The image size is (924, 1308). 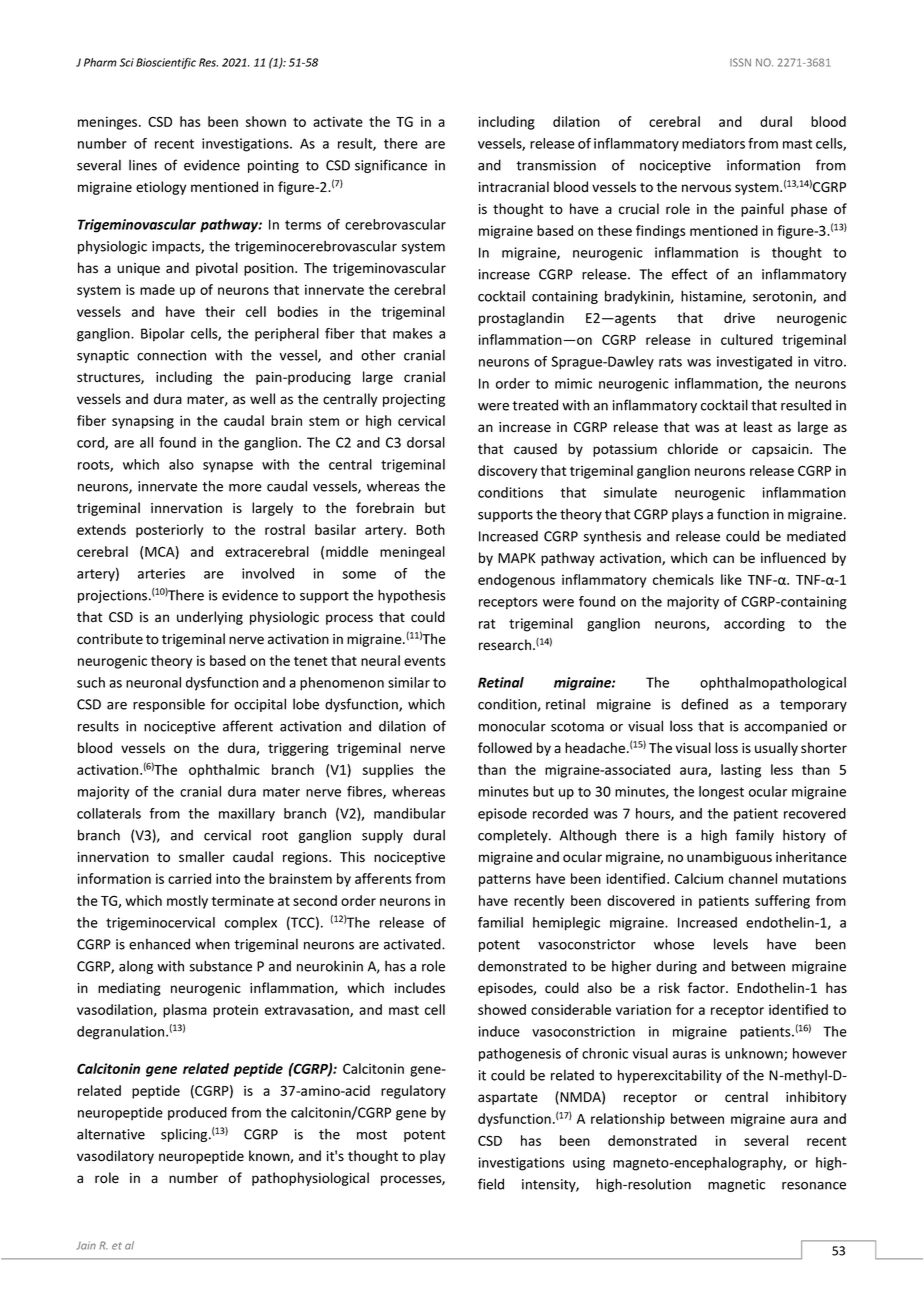 What do you see at coordinates (159, 944) in the image?
I see `enhanced` at bounding box center [159, 944].
